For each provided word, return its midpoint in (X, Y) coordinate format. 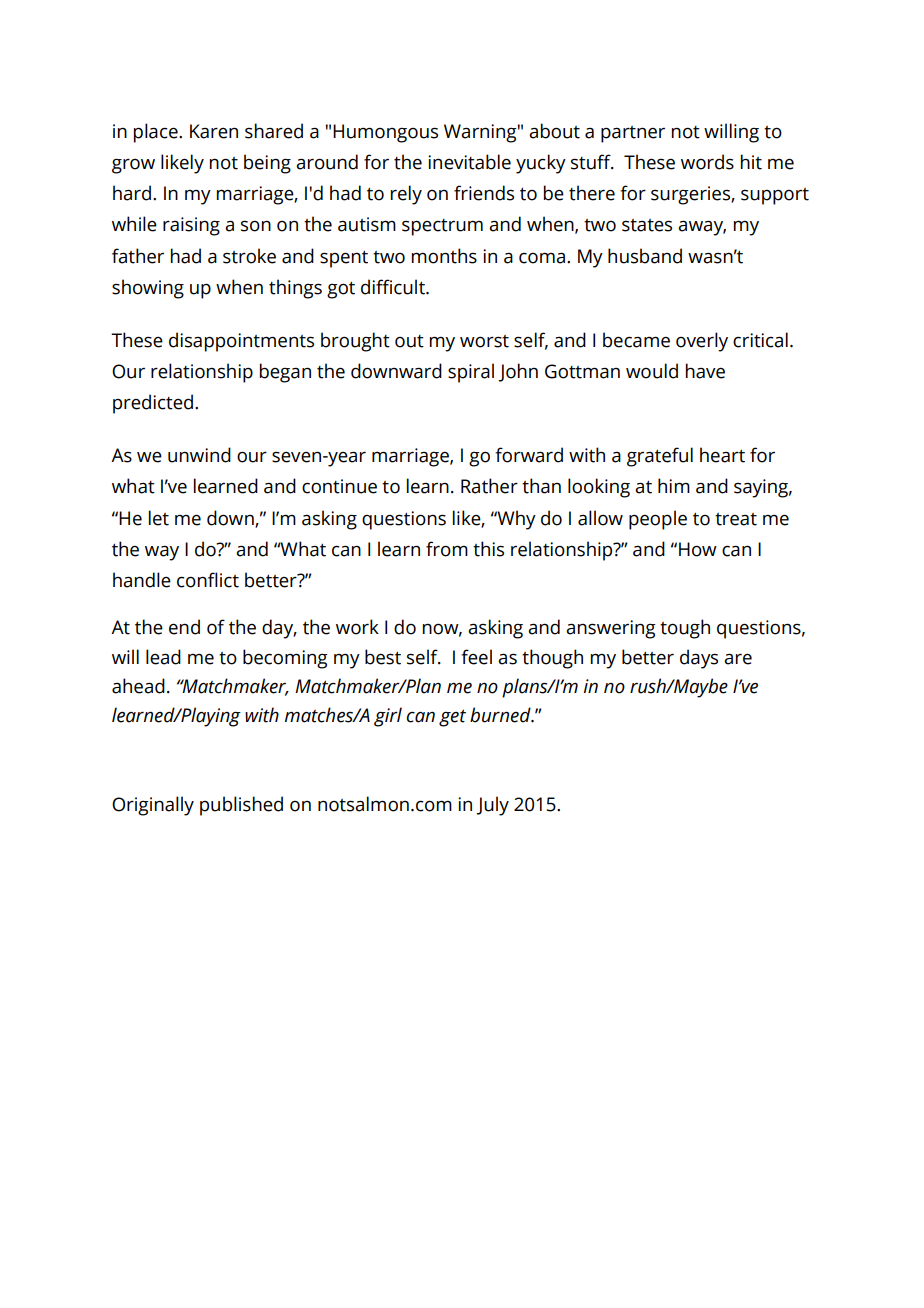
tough (685, 629)
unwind (199, 455)
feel (476, 657)
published (241, 806)
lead (163, 657)
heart (722, 455)
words (707, 162)
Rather (489, 486)
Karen (214, 131)
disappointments (241, 342)
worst (484, 341)
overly (702, 342)
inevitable (469, 162)
